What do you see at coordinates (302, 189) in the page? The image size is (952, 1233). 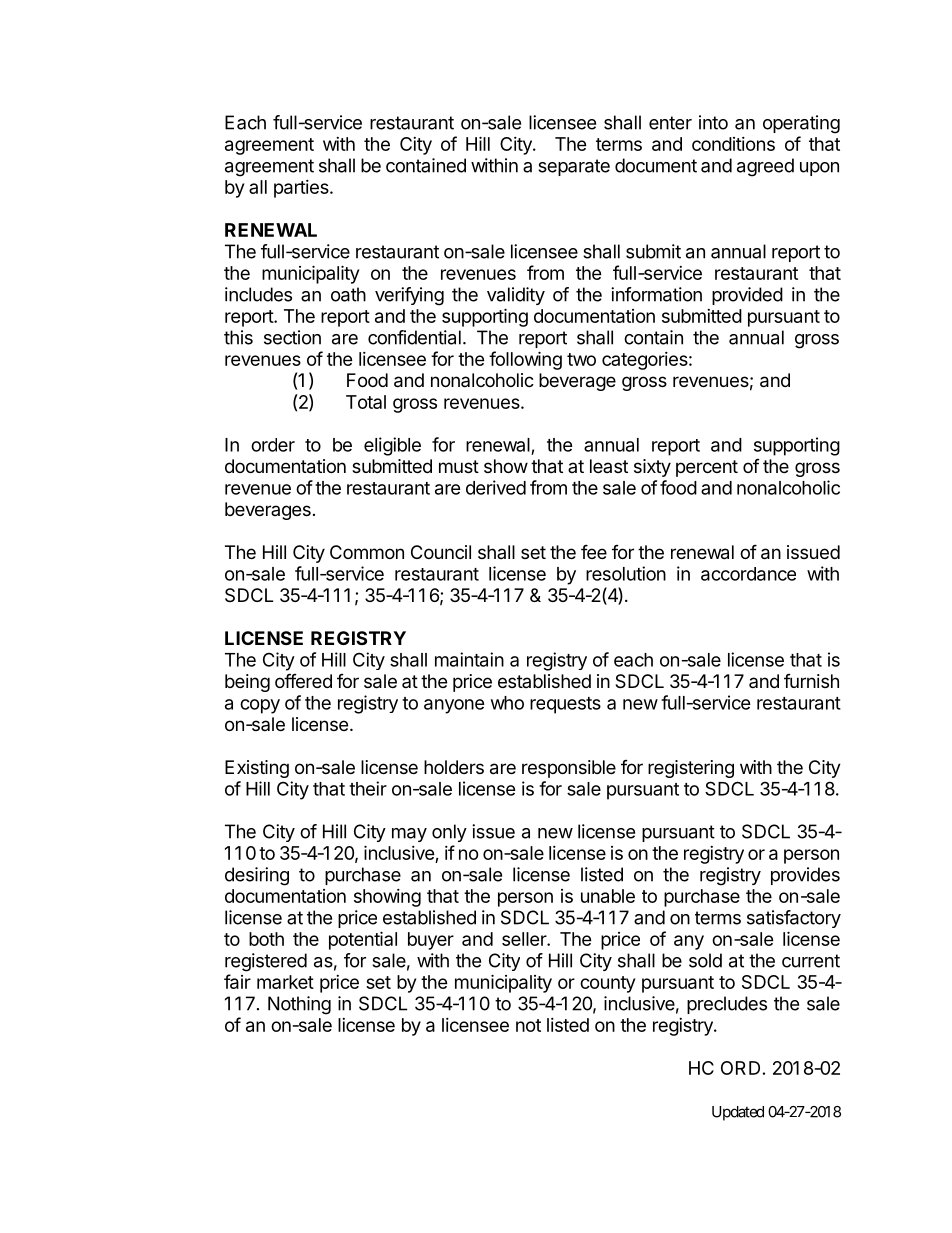 I see `parties` at bounding box center [302, 189].
